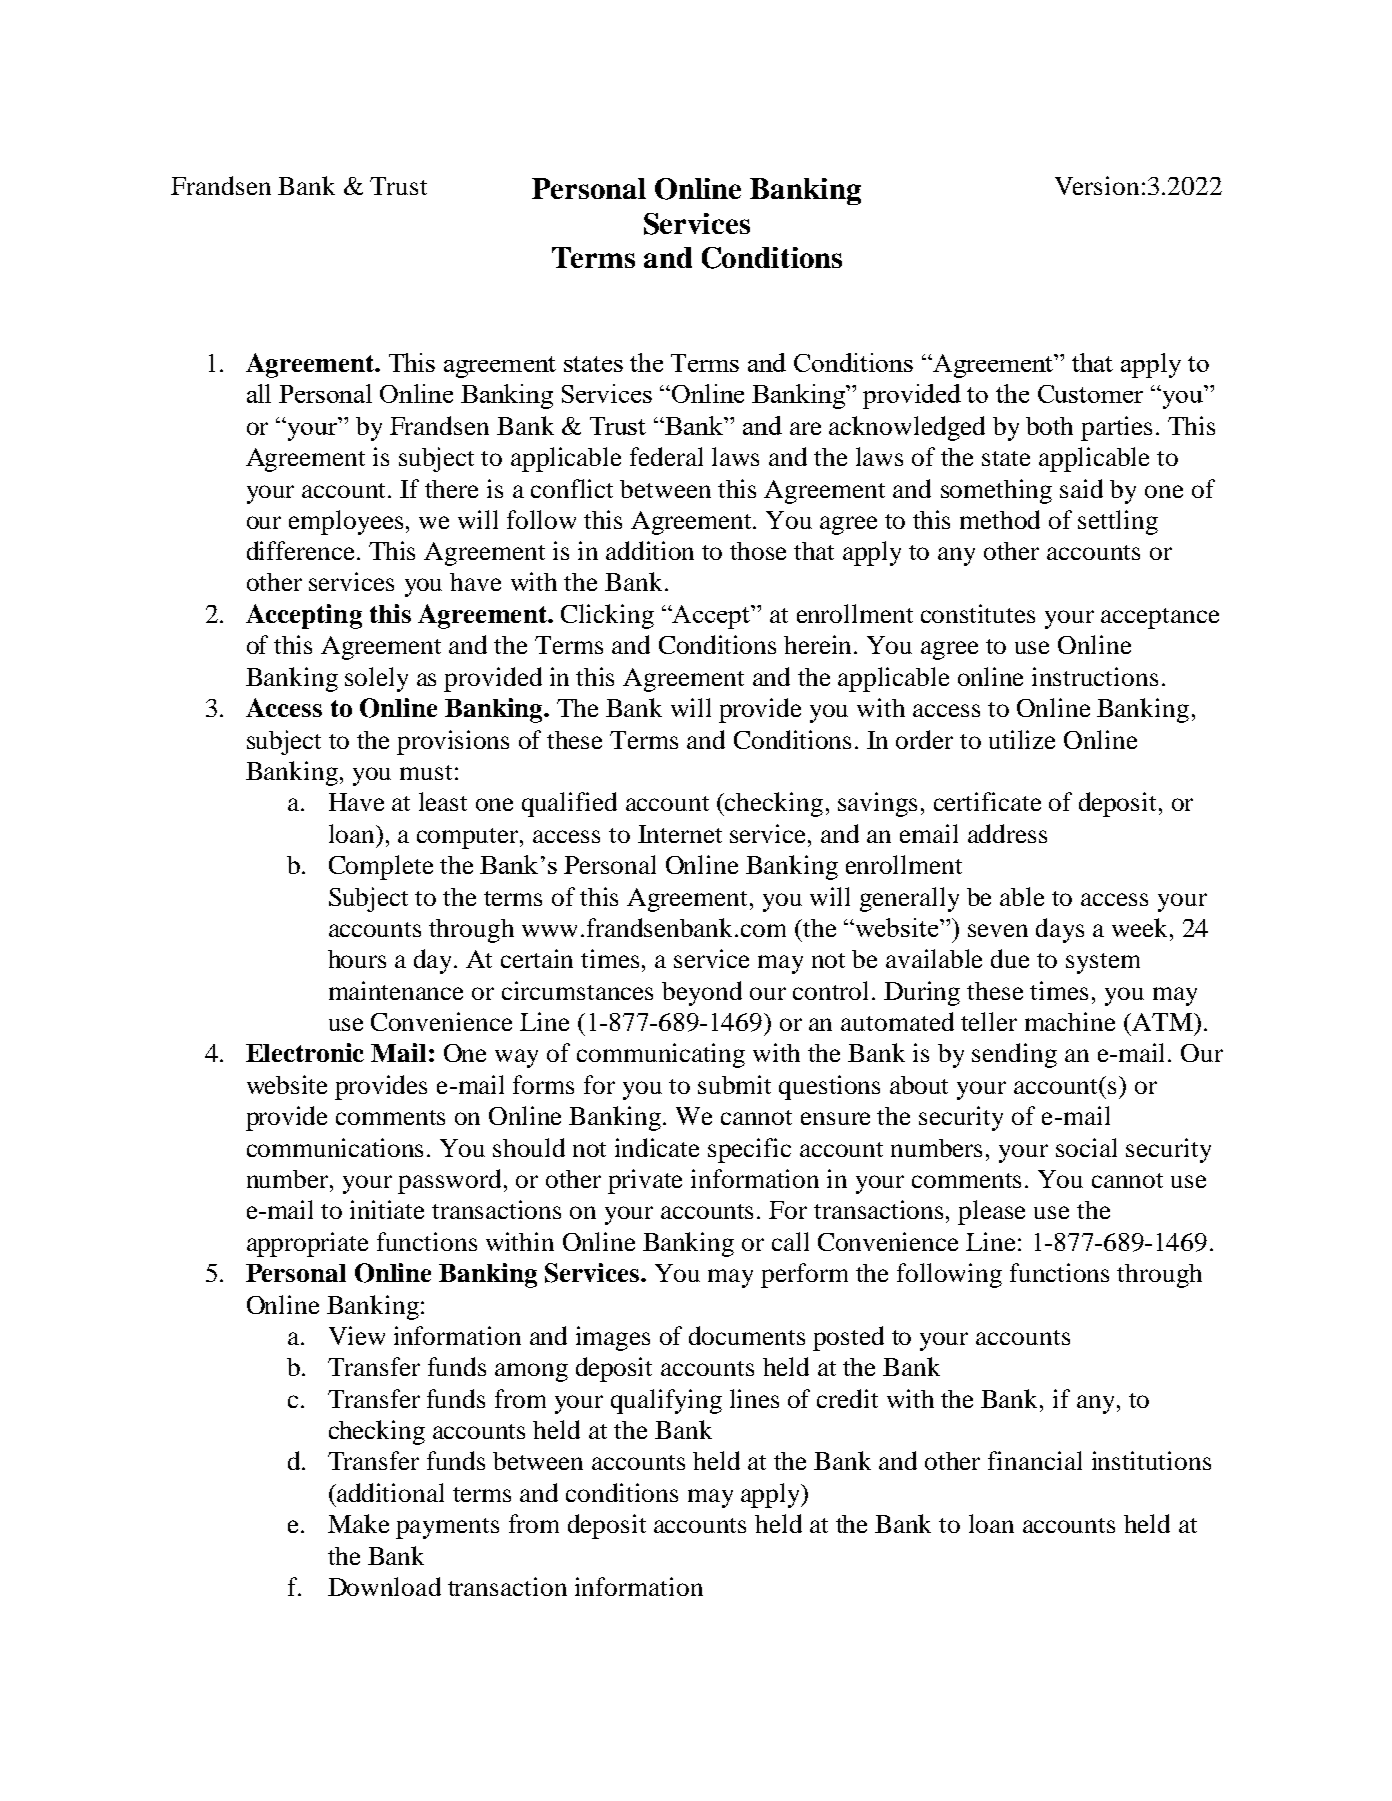 Image resolution: width=1392 pixels, height=1801 pixels. Describe the element at coordinates (805, 428) in the image. I see `are` at that location.
